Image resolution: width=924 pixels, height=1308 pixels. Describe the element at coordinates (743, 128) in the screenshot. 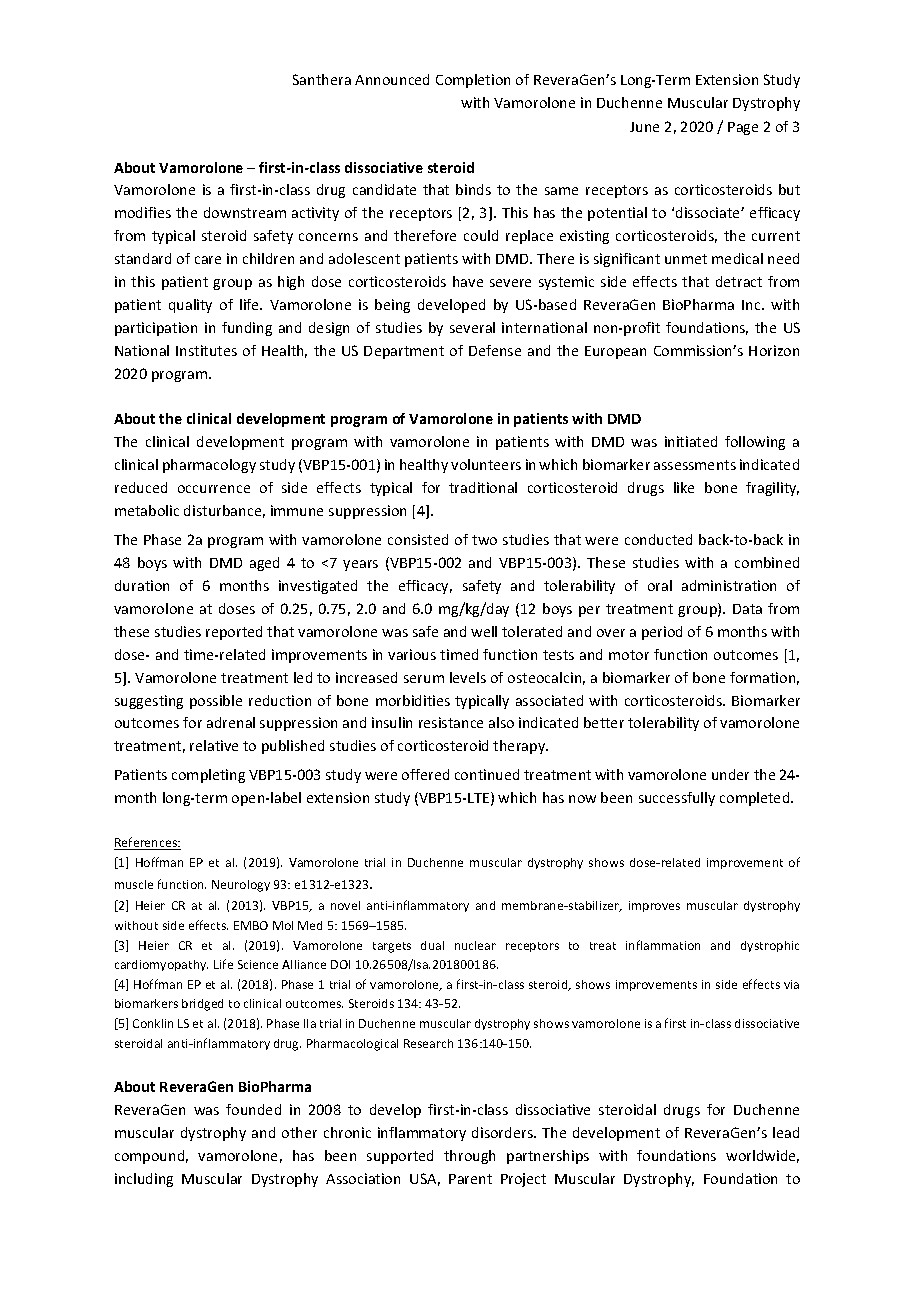

I see `Page` at that location.
